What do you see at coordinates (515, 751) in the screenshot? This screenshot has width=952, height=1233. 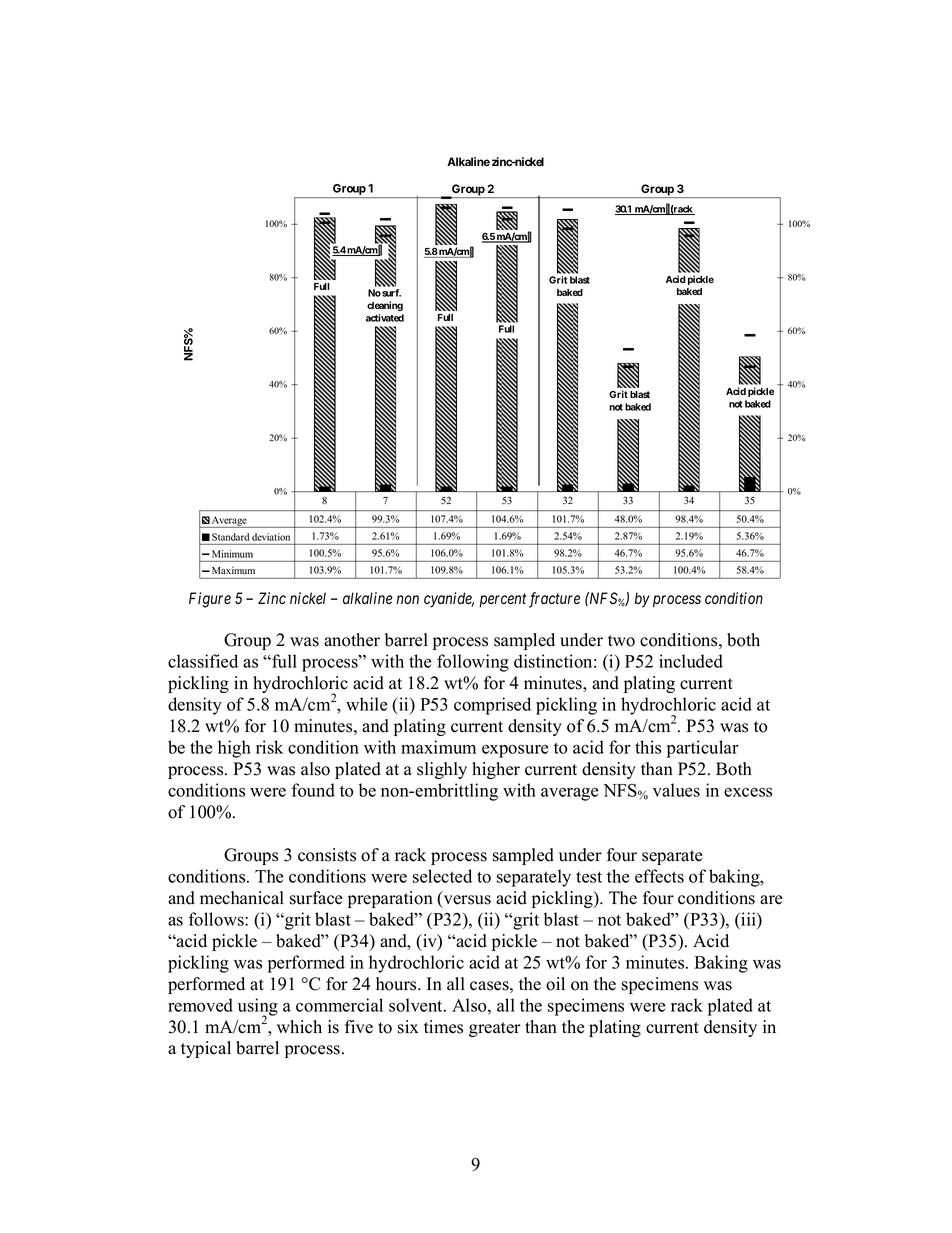 I see `exposure` at bounding box center [515, 751].
